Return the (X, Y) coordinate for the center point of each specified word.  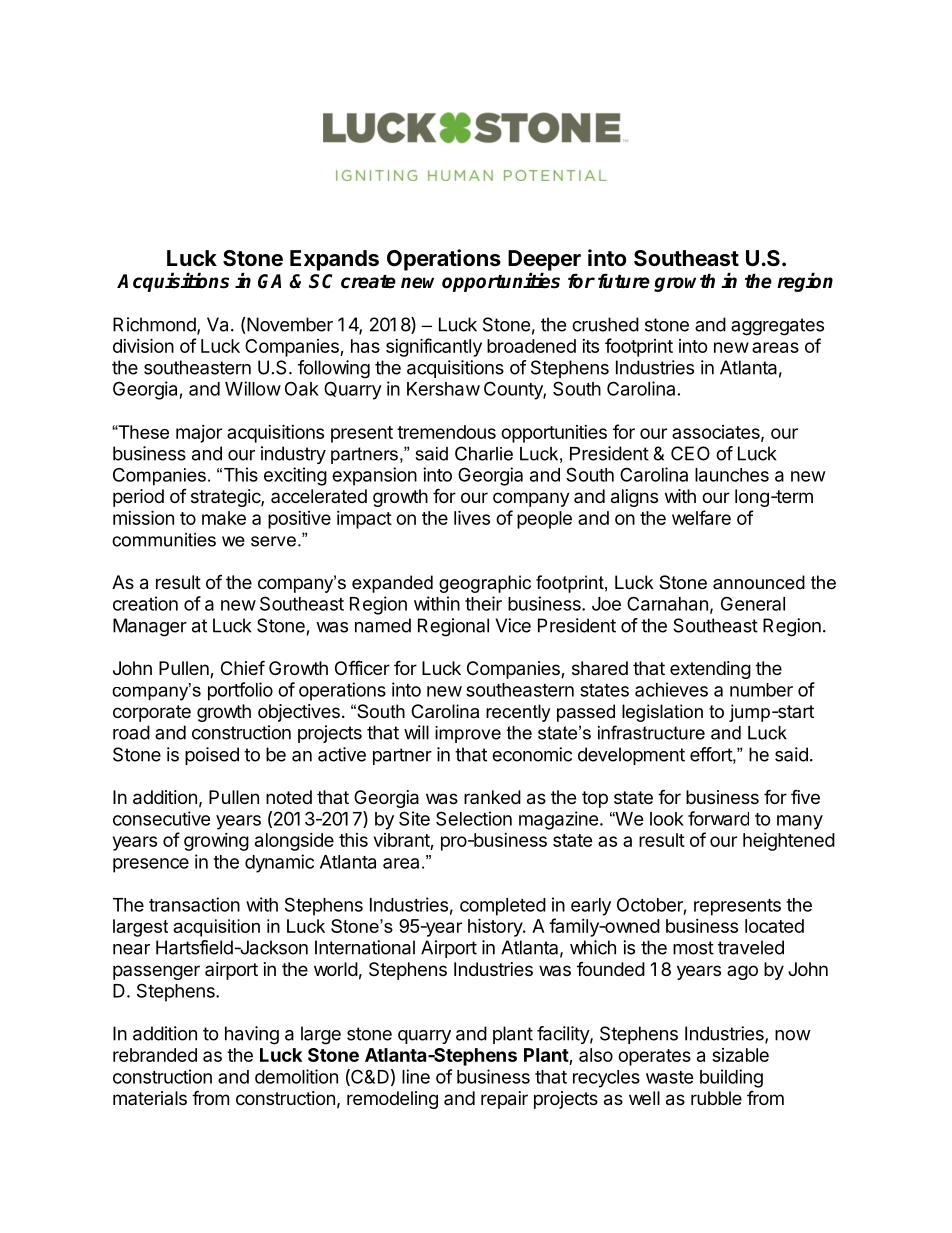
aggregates (777, 327)
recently (518, 713)
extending (710, 670)
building (731, 1078)
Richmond (155, 325)
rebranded (155, 1055)
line (416, 1076)
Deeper (544, 260)
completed (503, 907)
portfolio (240, 691)
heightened (789, 842)
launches (732, 475)
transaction (194, 904)
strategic (226, 498)
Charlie (484, 453)
